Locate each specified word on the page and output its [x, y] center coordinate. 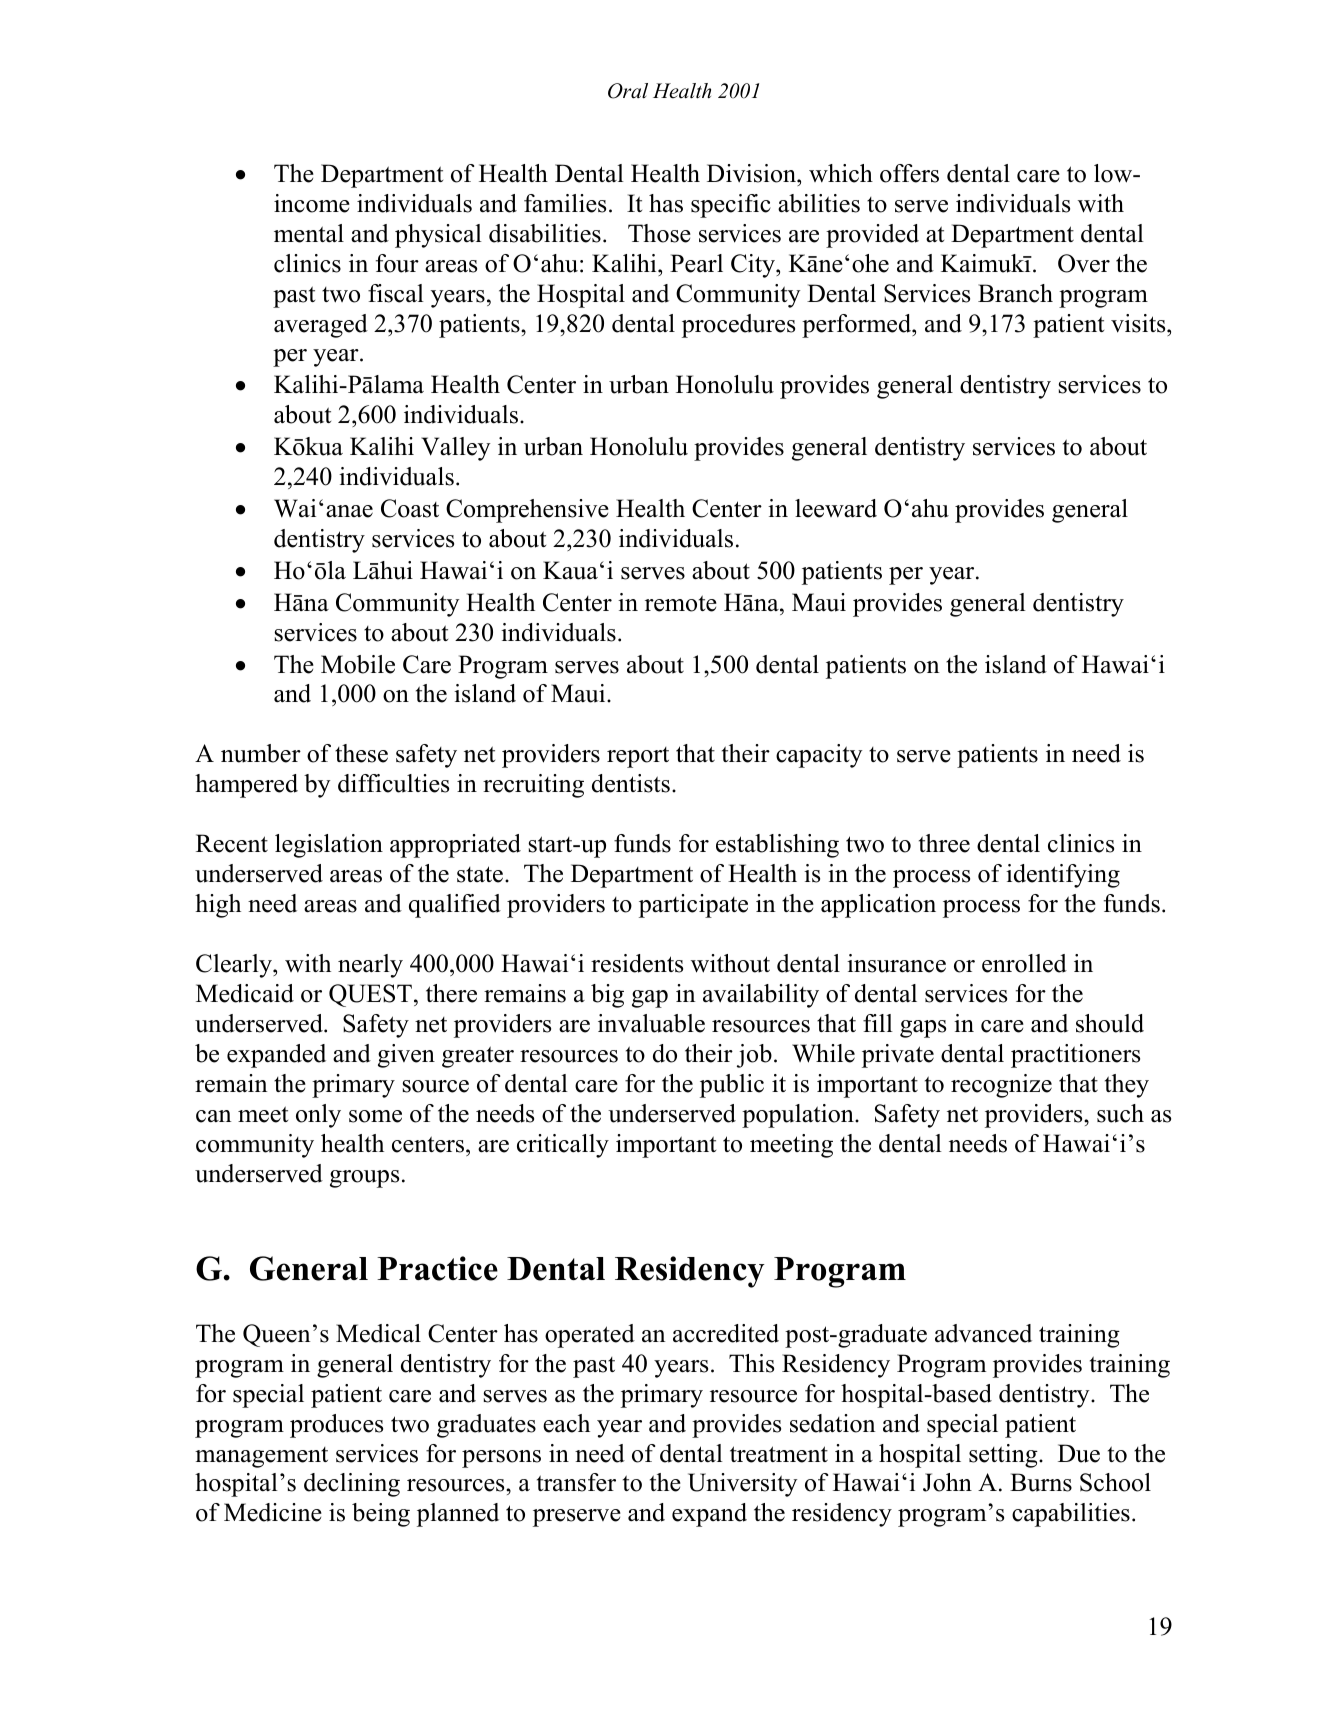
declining [352, 1485]
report [638, 757]
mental [309, 233]
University [743, 1485]
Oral [628, 91]
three [944, 843]
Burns [1041, 1482]
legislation [329, 846]
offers [909, 173]
